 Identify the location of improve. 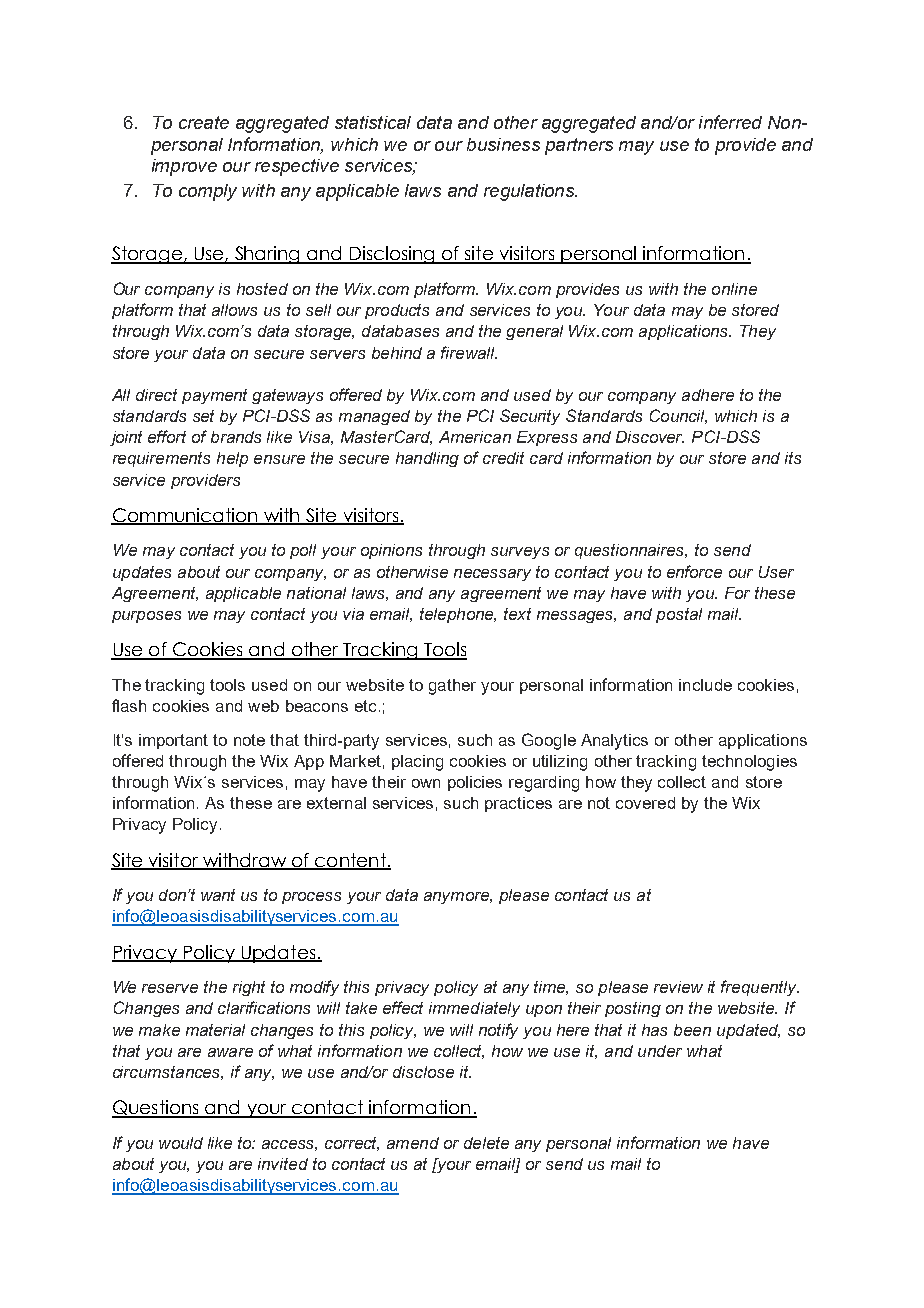
(184, 167).
